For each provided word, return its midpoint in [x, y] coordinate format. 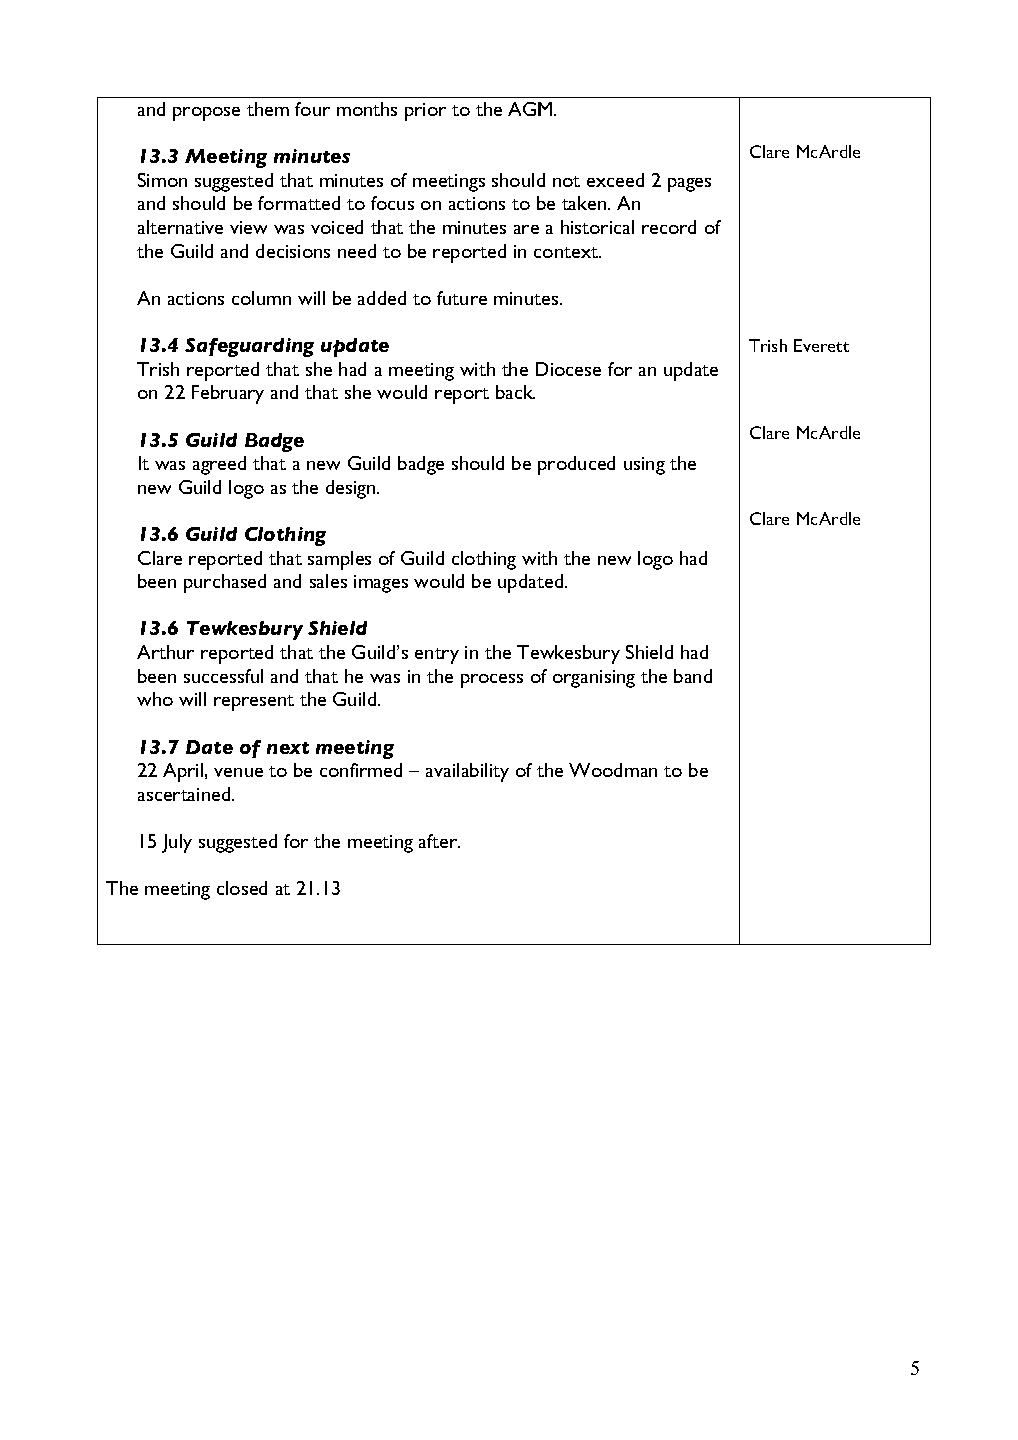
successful [223, 676]
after [439, 841]
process [492, 681]
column [261, 298]
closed [242, 888]
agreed [219, 465]
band [693, 676]
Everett [821, 345]
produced [576, 465]
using [644, 466]
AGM [531, 109]
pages [689, 185]
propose [206, 114]
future [462, 298]
